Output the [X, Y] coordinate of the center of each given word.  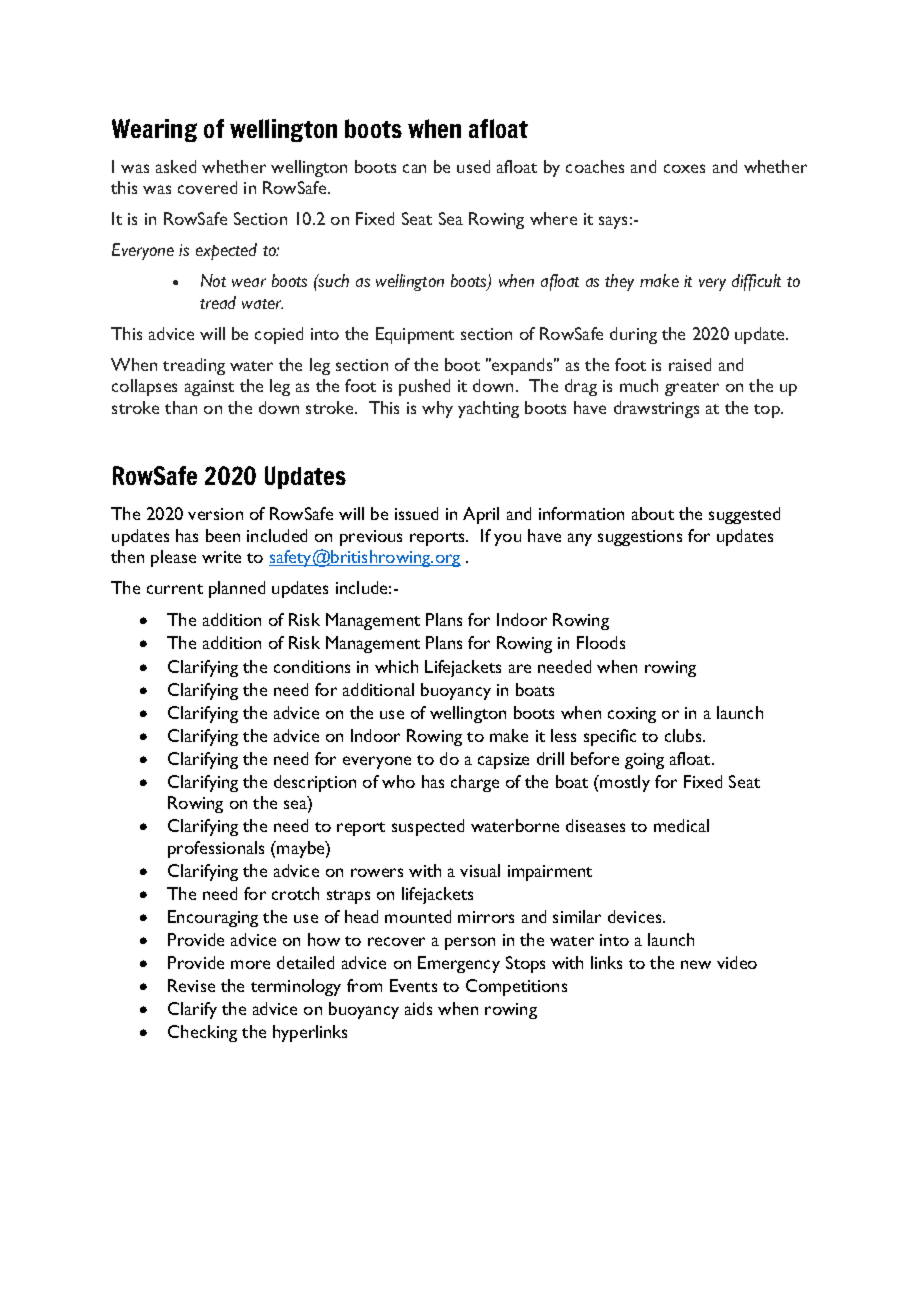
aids [418, 1008]
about [653, 513]
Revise [191, 985]
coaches [595, 166]
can [414, 168]
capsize [503, 761]
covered [207, 187]
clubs [684, 735]
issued [416, 513]
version [215, 514]
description [315, 783]
